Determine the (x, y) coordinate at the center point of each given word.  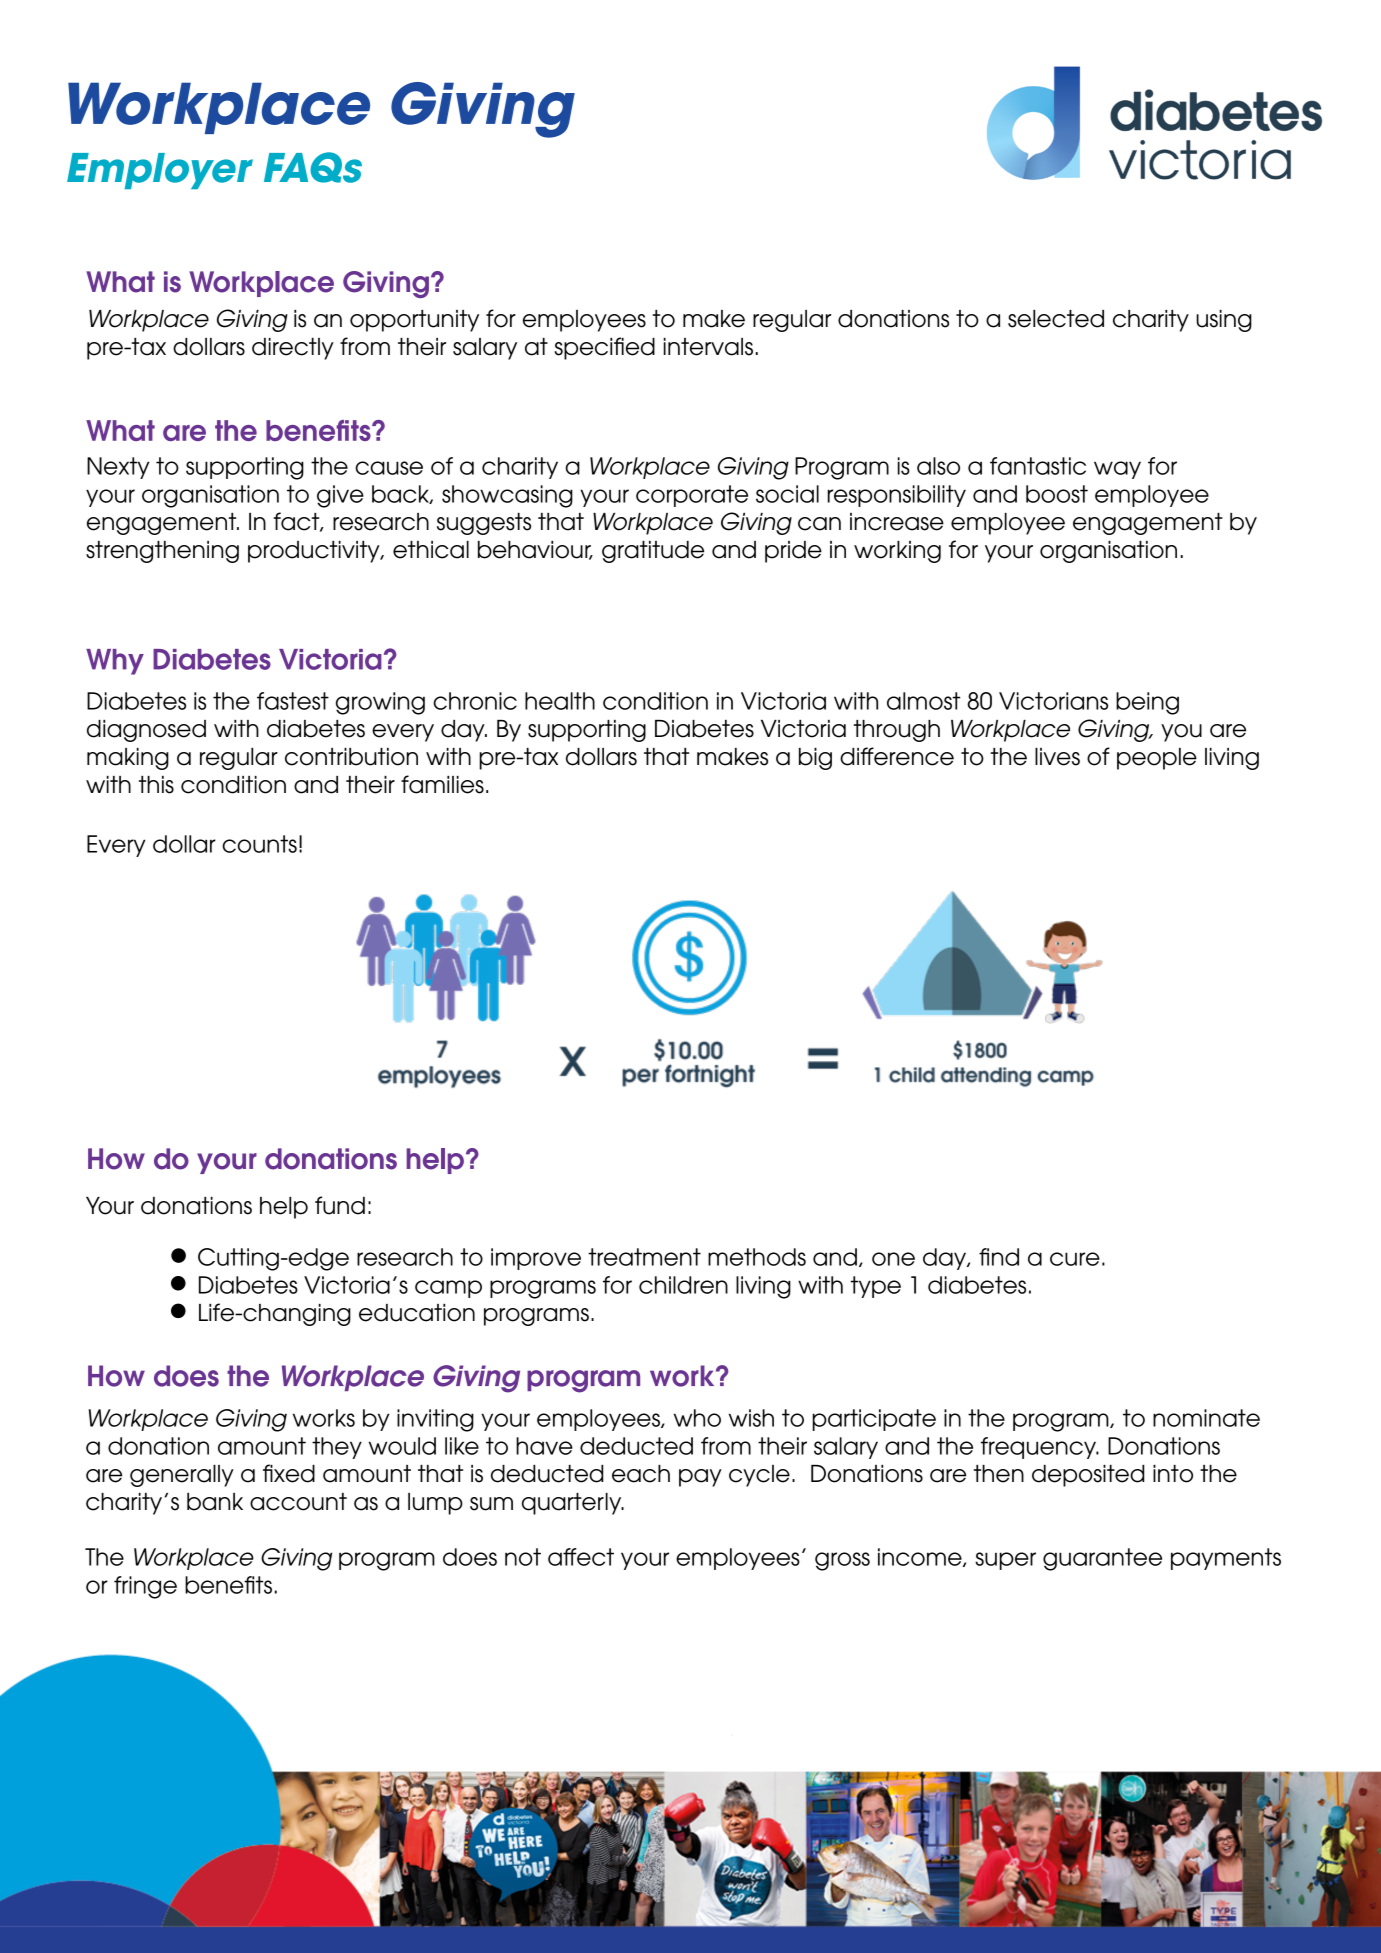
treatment (644, 1257)
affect (581, 1557)
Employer (160, 171)
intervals (708, 347)
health (560, 701)
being (1147, 703)
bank (215, 1502)
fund (340, 1205)
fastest (293, 701)
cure (1075, 1259)
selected (1056, 319)
